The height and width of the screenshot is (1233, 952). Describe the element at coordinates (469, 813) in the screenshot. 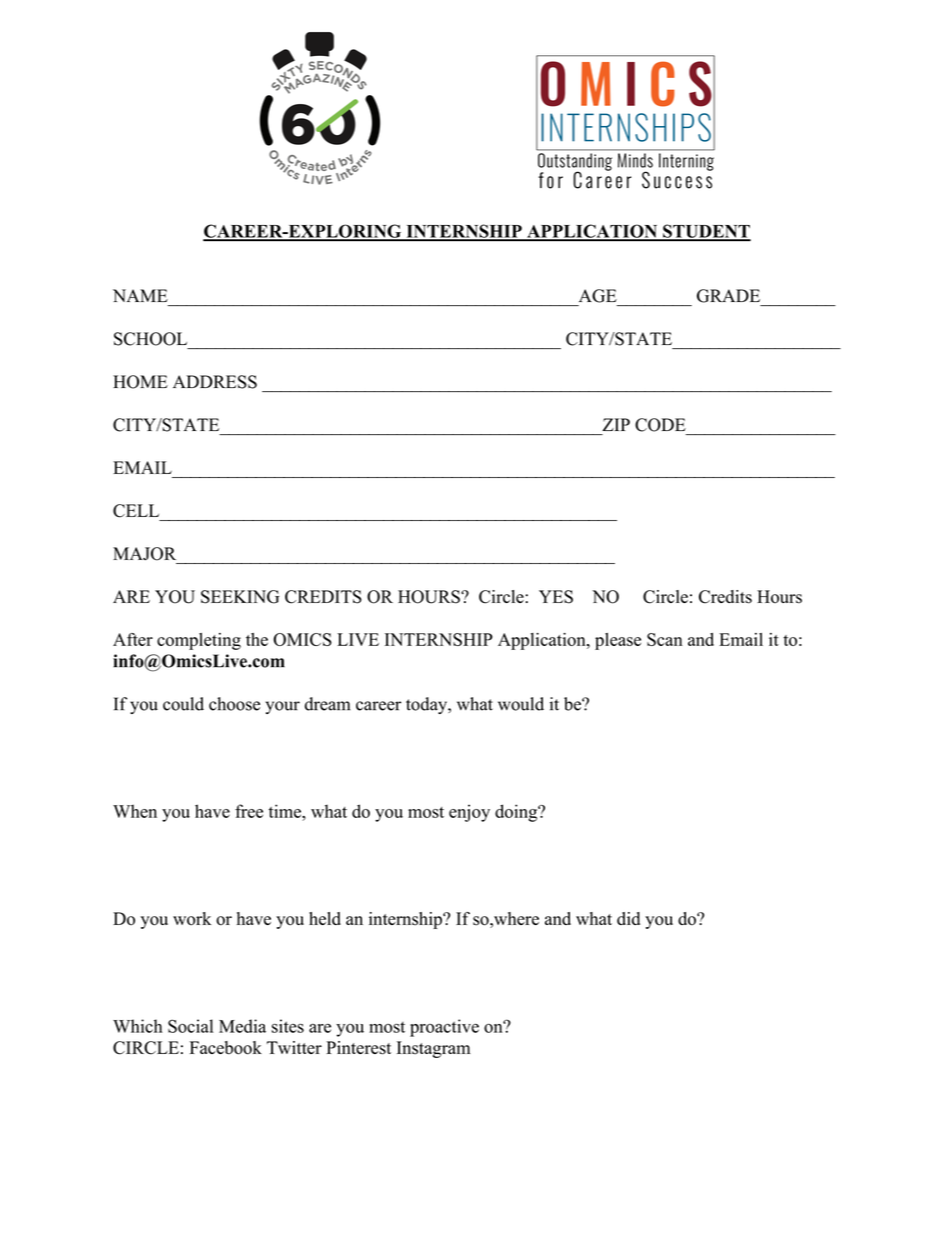

I see `enjoy` at that location.
